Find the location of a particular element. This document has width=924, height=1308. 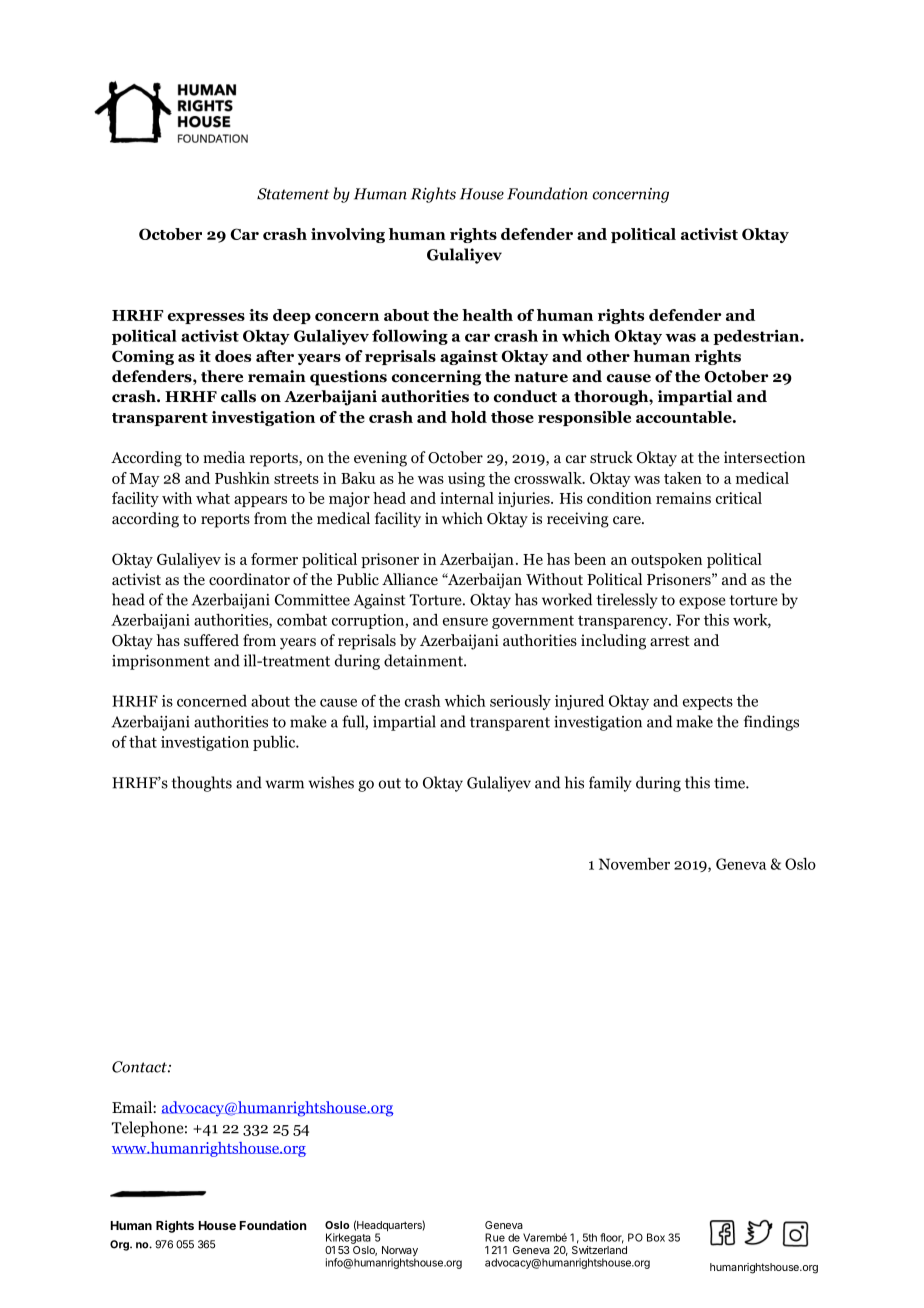

expects is located at coordinates (708, 703).
